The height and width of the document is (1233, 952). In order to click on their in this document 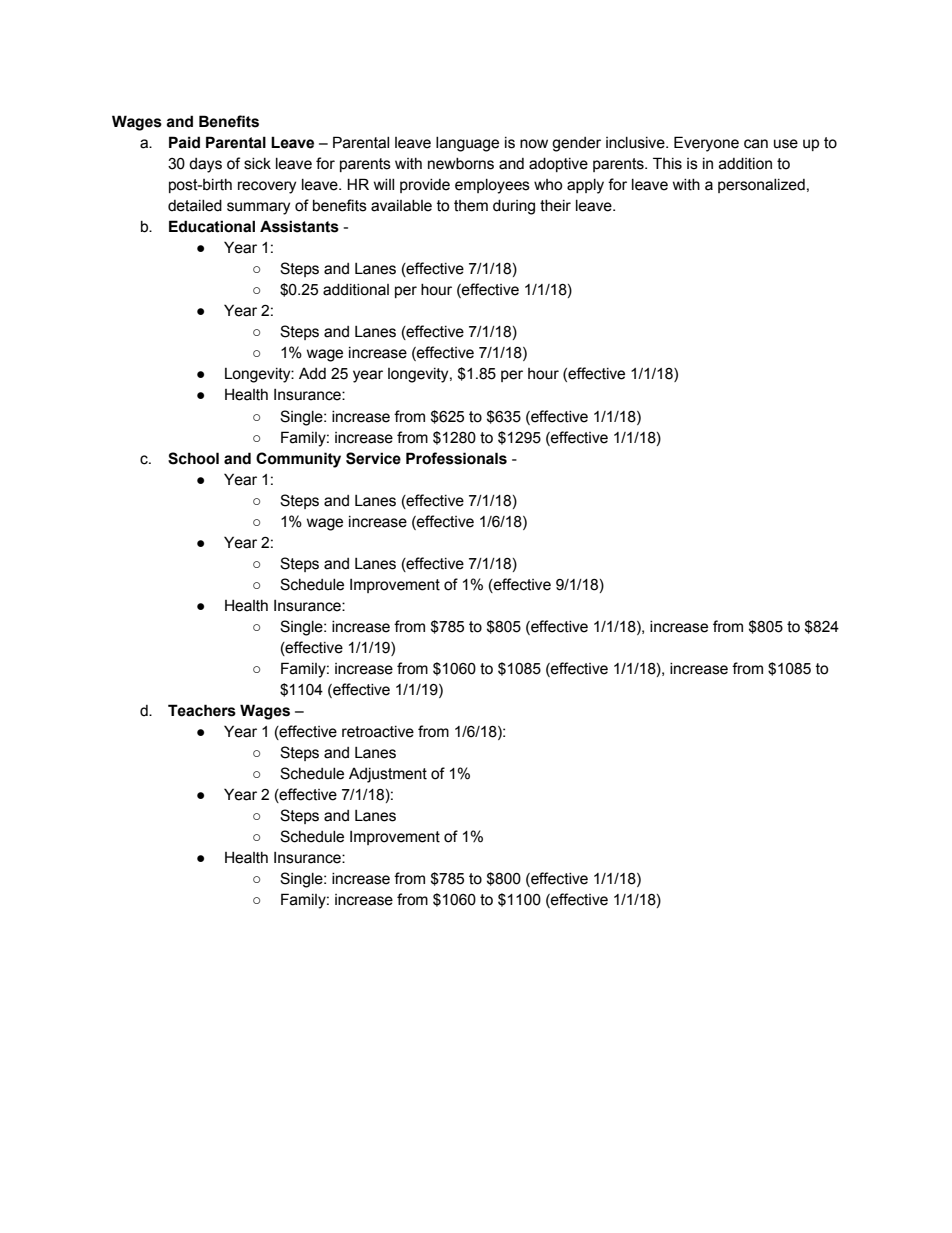, I will do `click(555, 206)`.
